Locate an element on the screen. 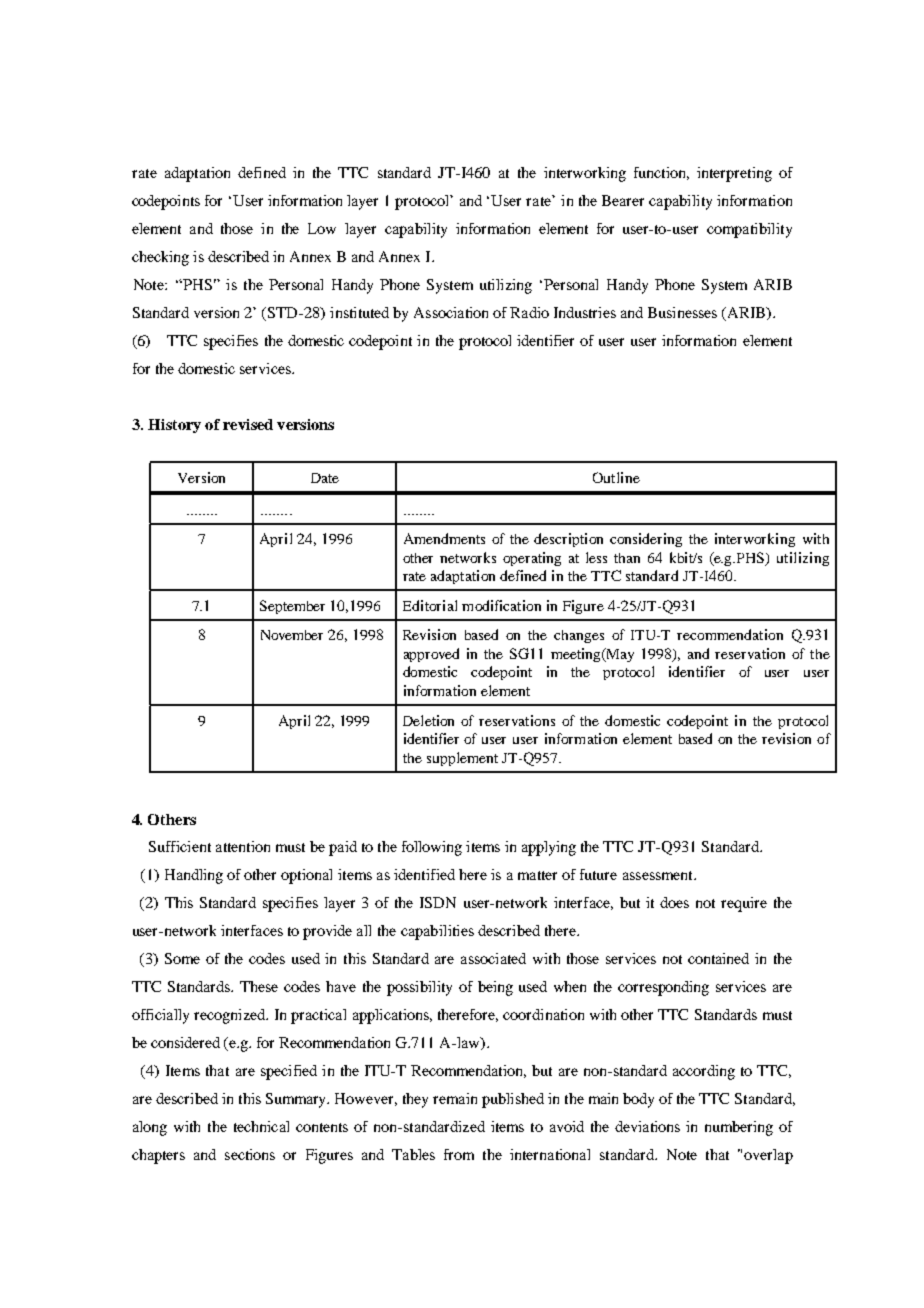 The height and width of the screenshot is (1308, 924). revised is located at coordinates (248, 424).
